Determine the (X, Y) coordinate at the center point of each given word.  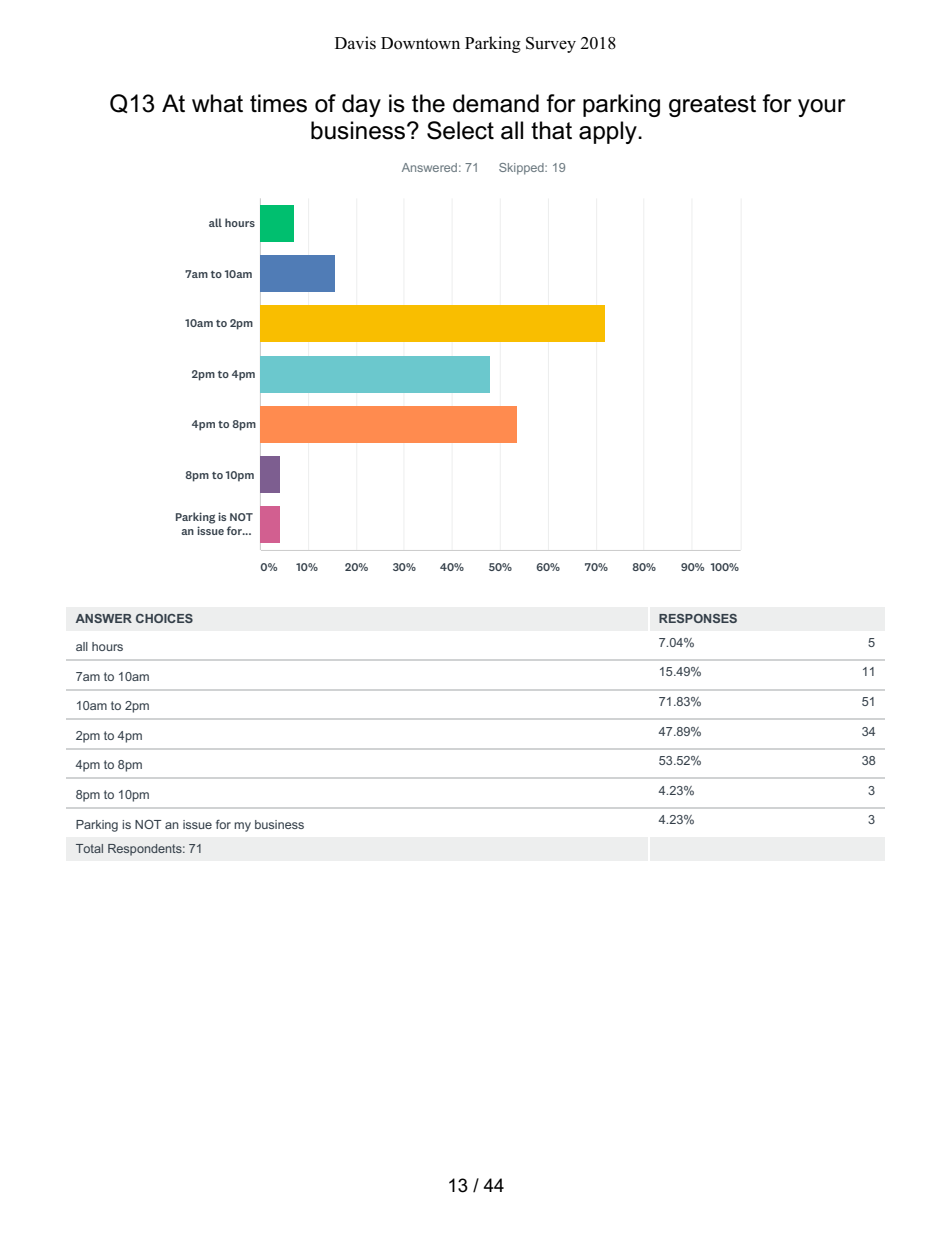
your (822, 108)
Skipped (522, 169)
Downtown (420, 43)
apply (609, 132)
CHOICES (164, 618)
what (217, 103)
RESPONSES (698, 618)
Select (460, 130)
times (278, 103)
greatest (712, 106)
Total (89, 848)
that (551, 130)
